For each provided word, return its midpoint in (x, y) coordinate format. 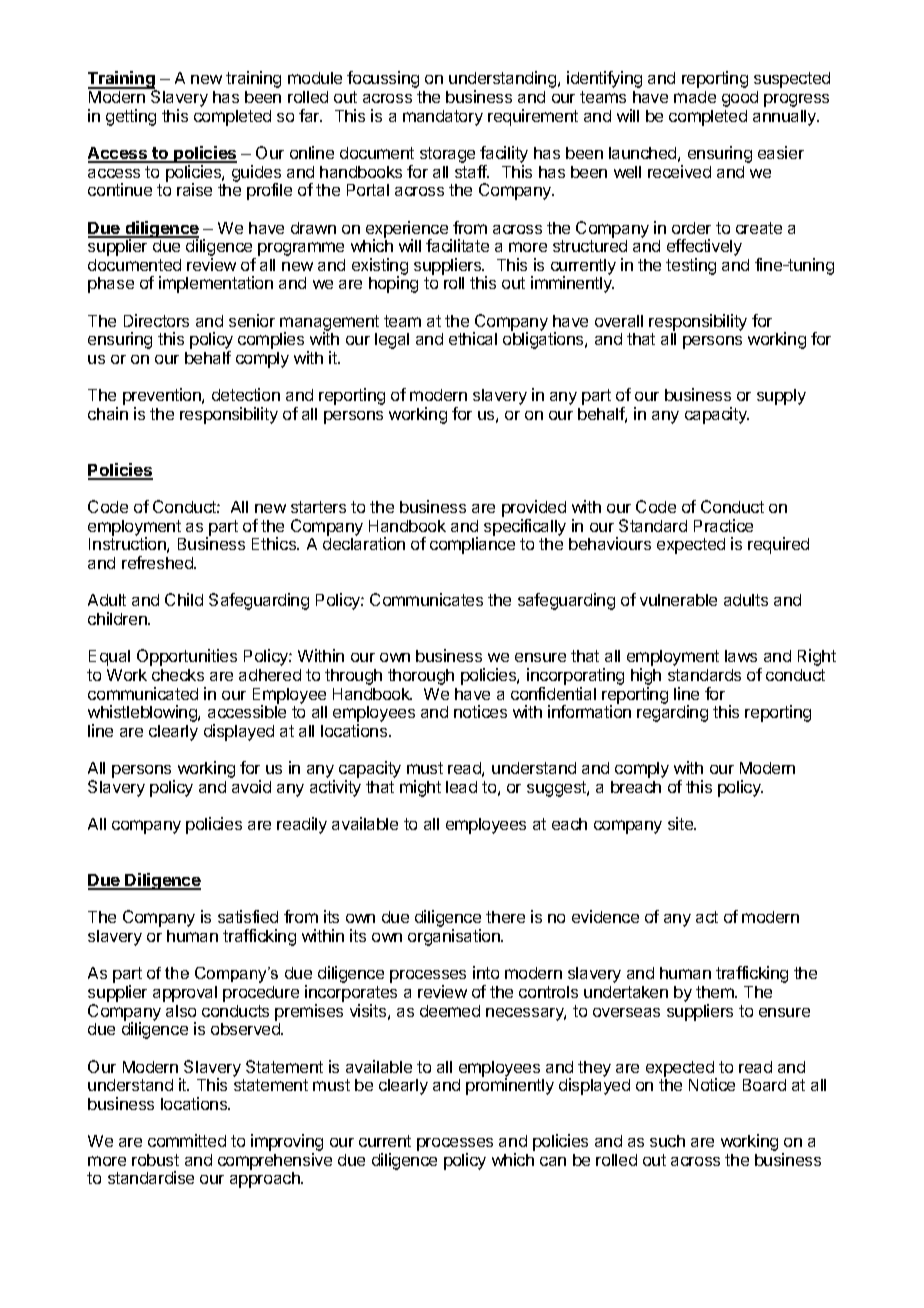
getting (131, 117)
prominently (510, 1086)
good (740, 99)
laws (741, 656)
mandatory (443, 118)
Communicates (426, 599)
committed (187, 1140)
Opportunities (187, 657)
